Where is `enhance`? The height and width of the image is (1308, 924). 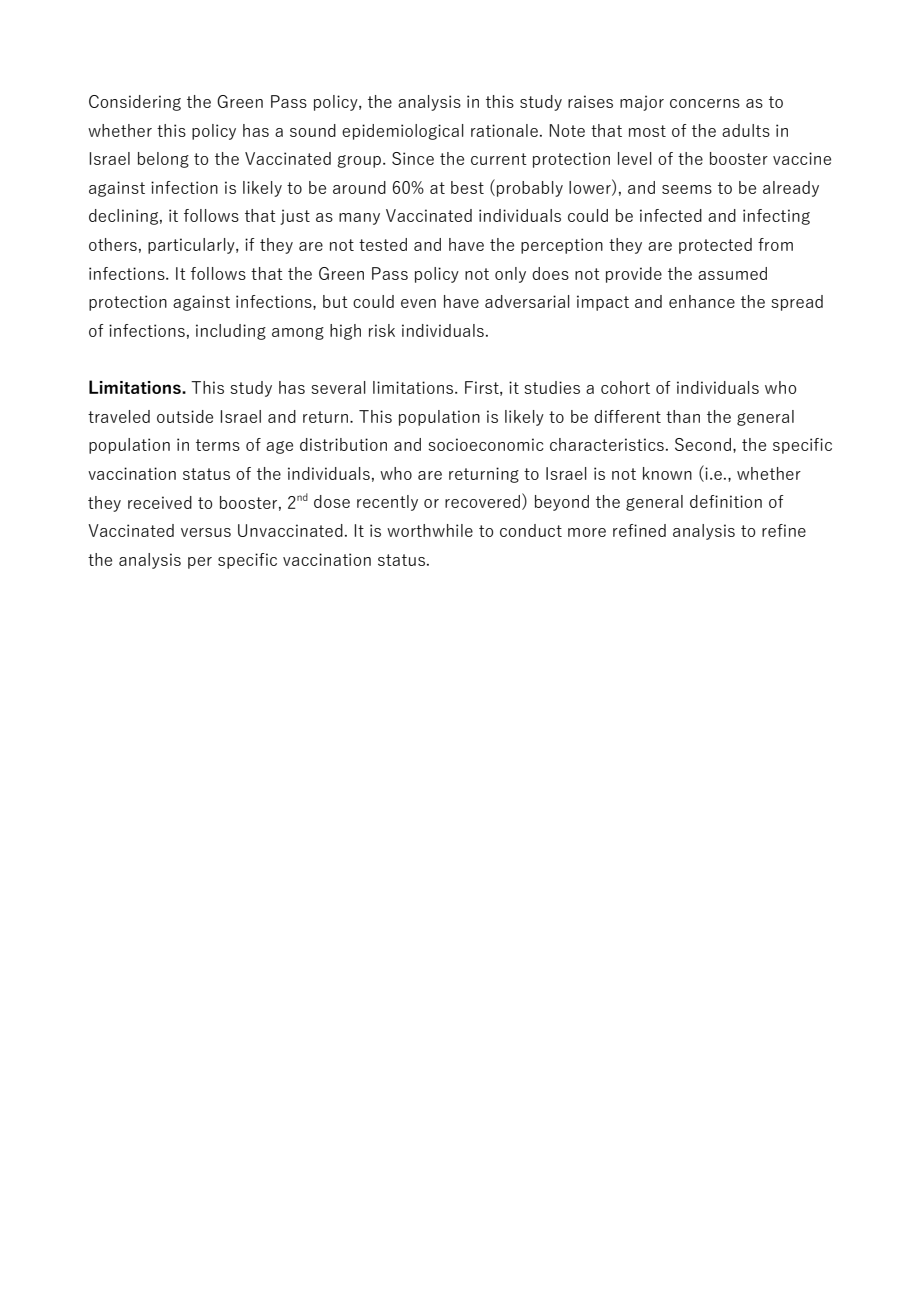
enhance is located at coordinates (702, 301).
